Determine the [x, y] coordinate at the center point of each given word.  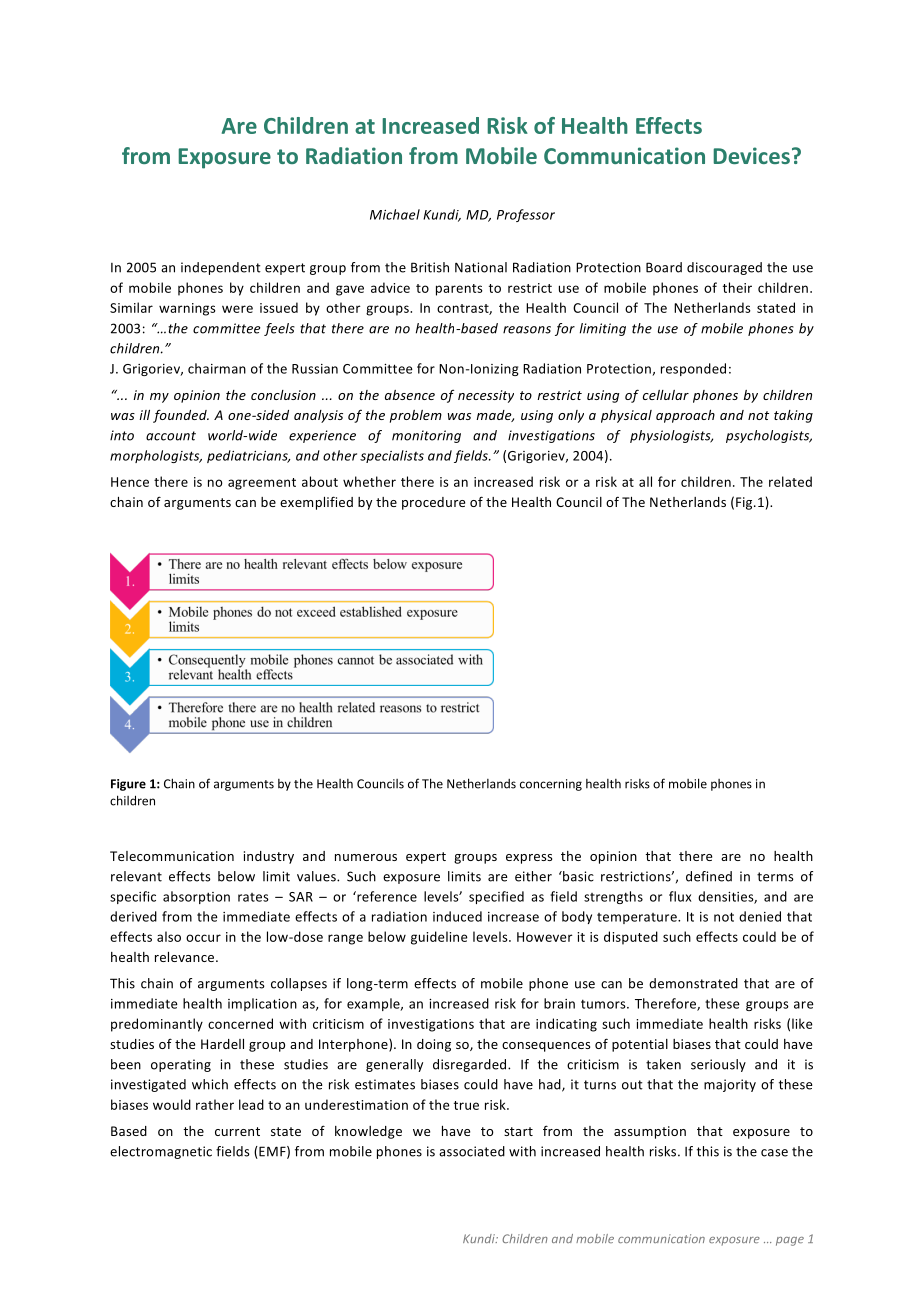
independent [221, 268]
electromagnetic [161, 1152]
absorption [196, 897]
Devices [751, 155]
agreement [262, 484]
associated [472, 1151]
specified [496, 897]
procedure [433, 503]
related [790, 481]
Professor [526, 215]
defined [709, 876]
